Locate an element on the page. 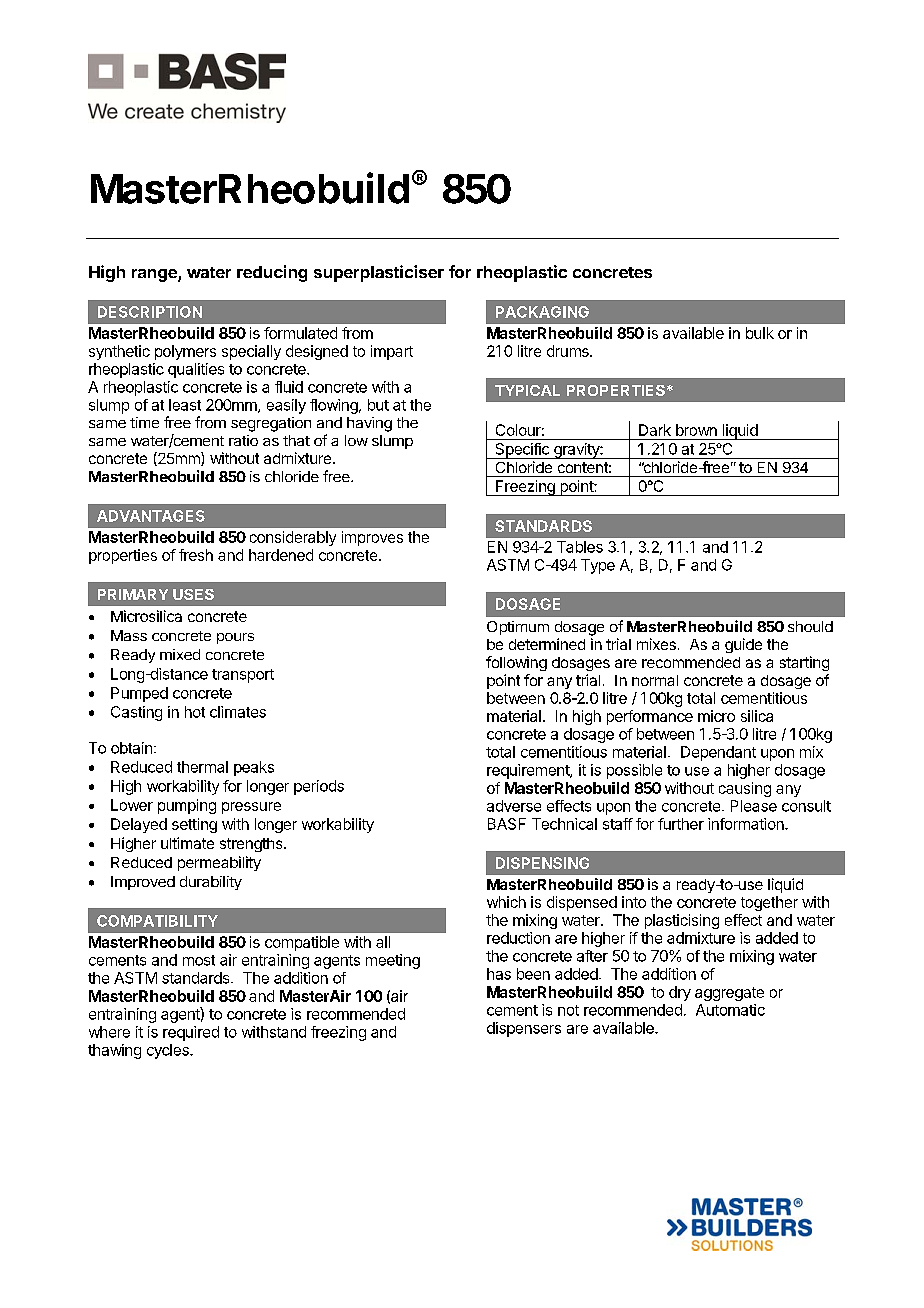  Tables is located at coordinates (580, 547).
